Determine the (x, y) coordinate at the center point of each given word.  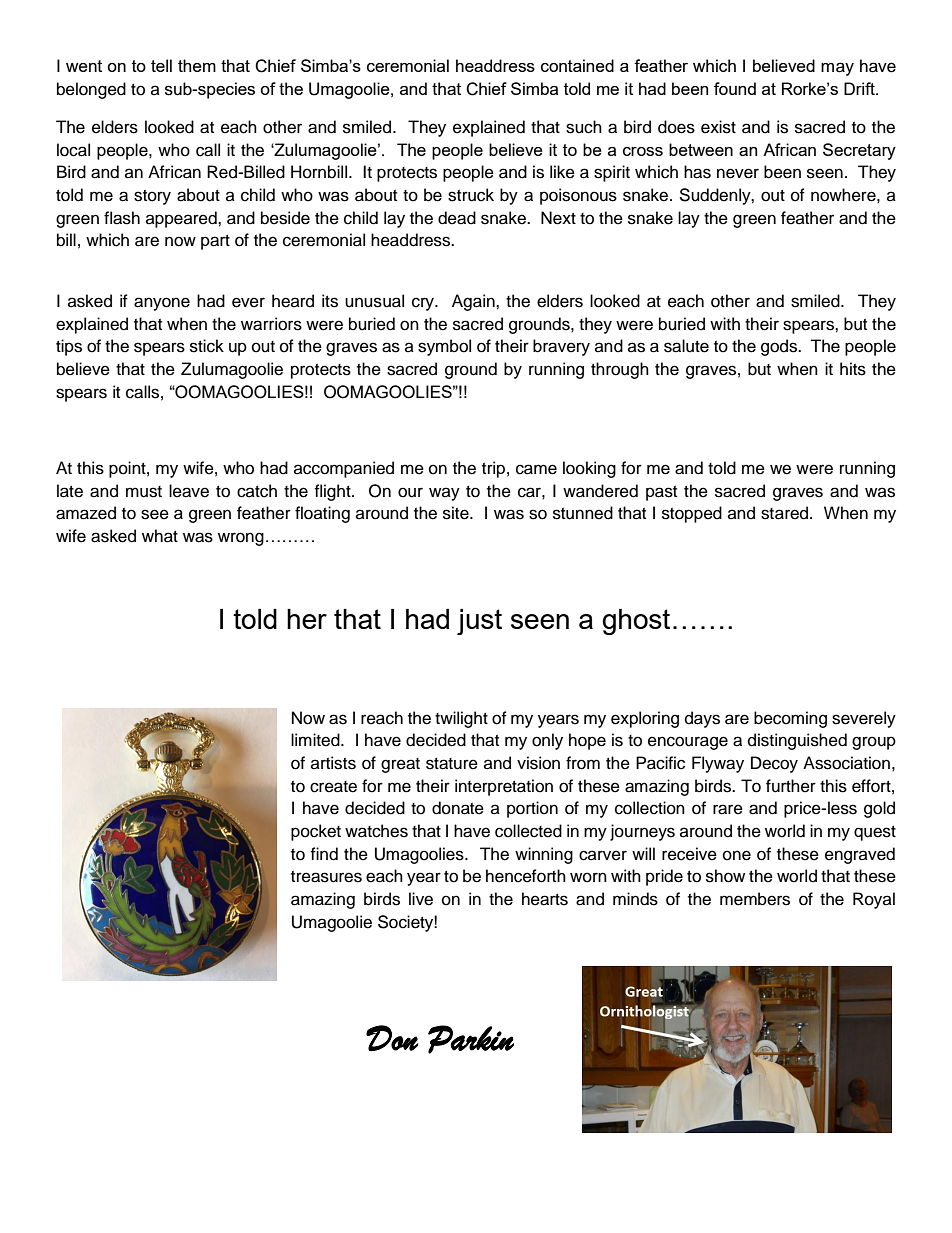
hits (853, 369)
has (697, 172)
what (160, 536)
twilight (461, 719)
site (457, 513)
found (735, 88)
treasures (326, 877)
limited (316, 740)
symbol (444, 347)
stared (786, 513)
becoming (790, 719)
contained (577, 65)
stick (207, 346)
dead (457, 218)
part (215, 242)
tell (161, 65)
